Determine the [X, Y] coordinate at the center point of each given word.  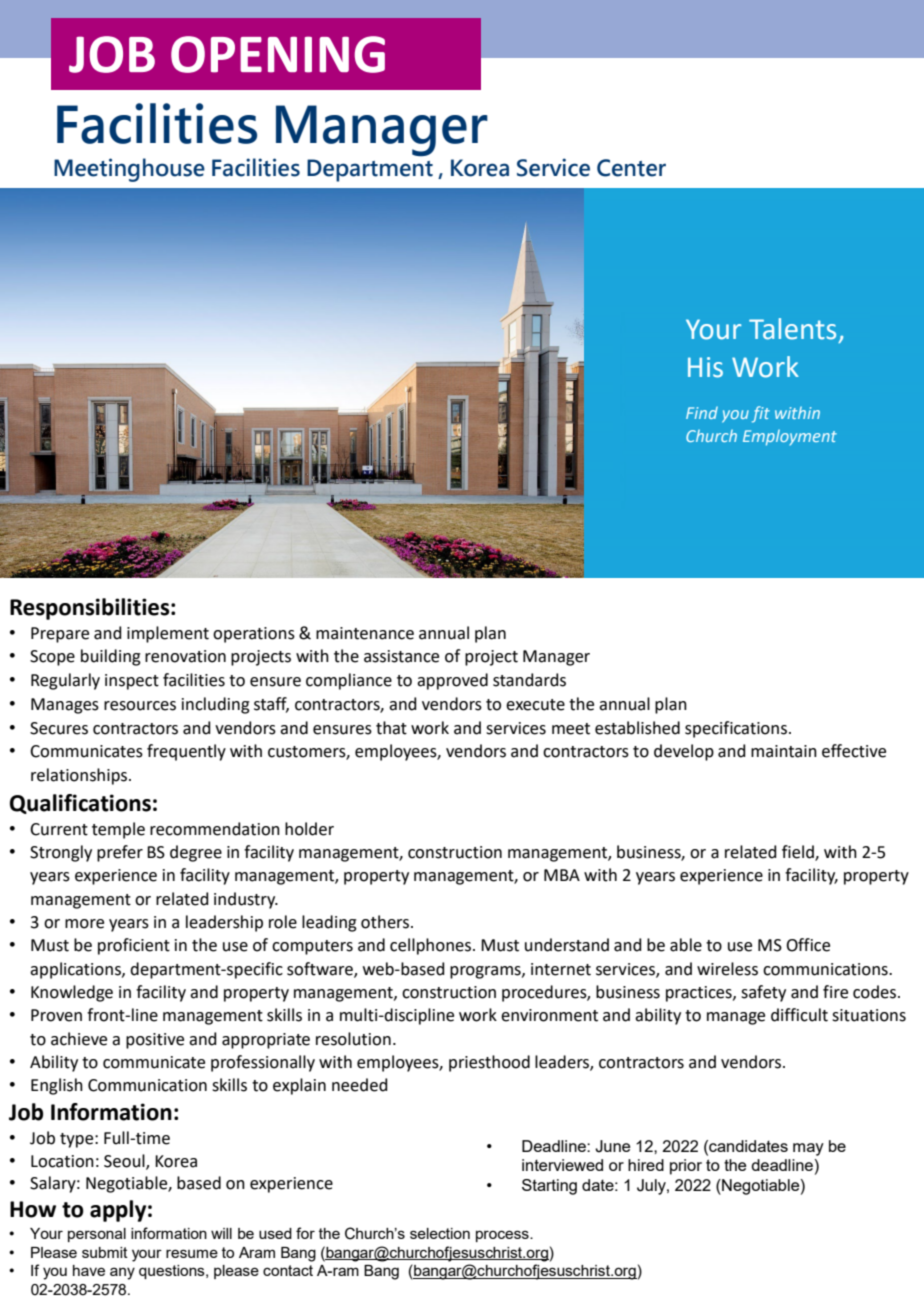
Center [631, 168]
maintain [784, 751]
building [111, 657]
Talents [792, 329]
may [808, 1149]
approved [452, 681]
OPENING [278, 54]
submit [105, 1252]
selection [440, 1233]
